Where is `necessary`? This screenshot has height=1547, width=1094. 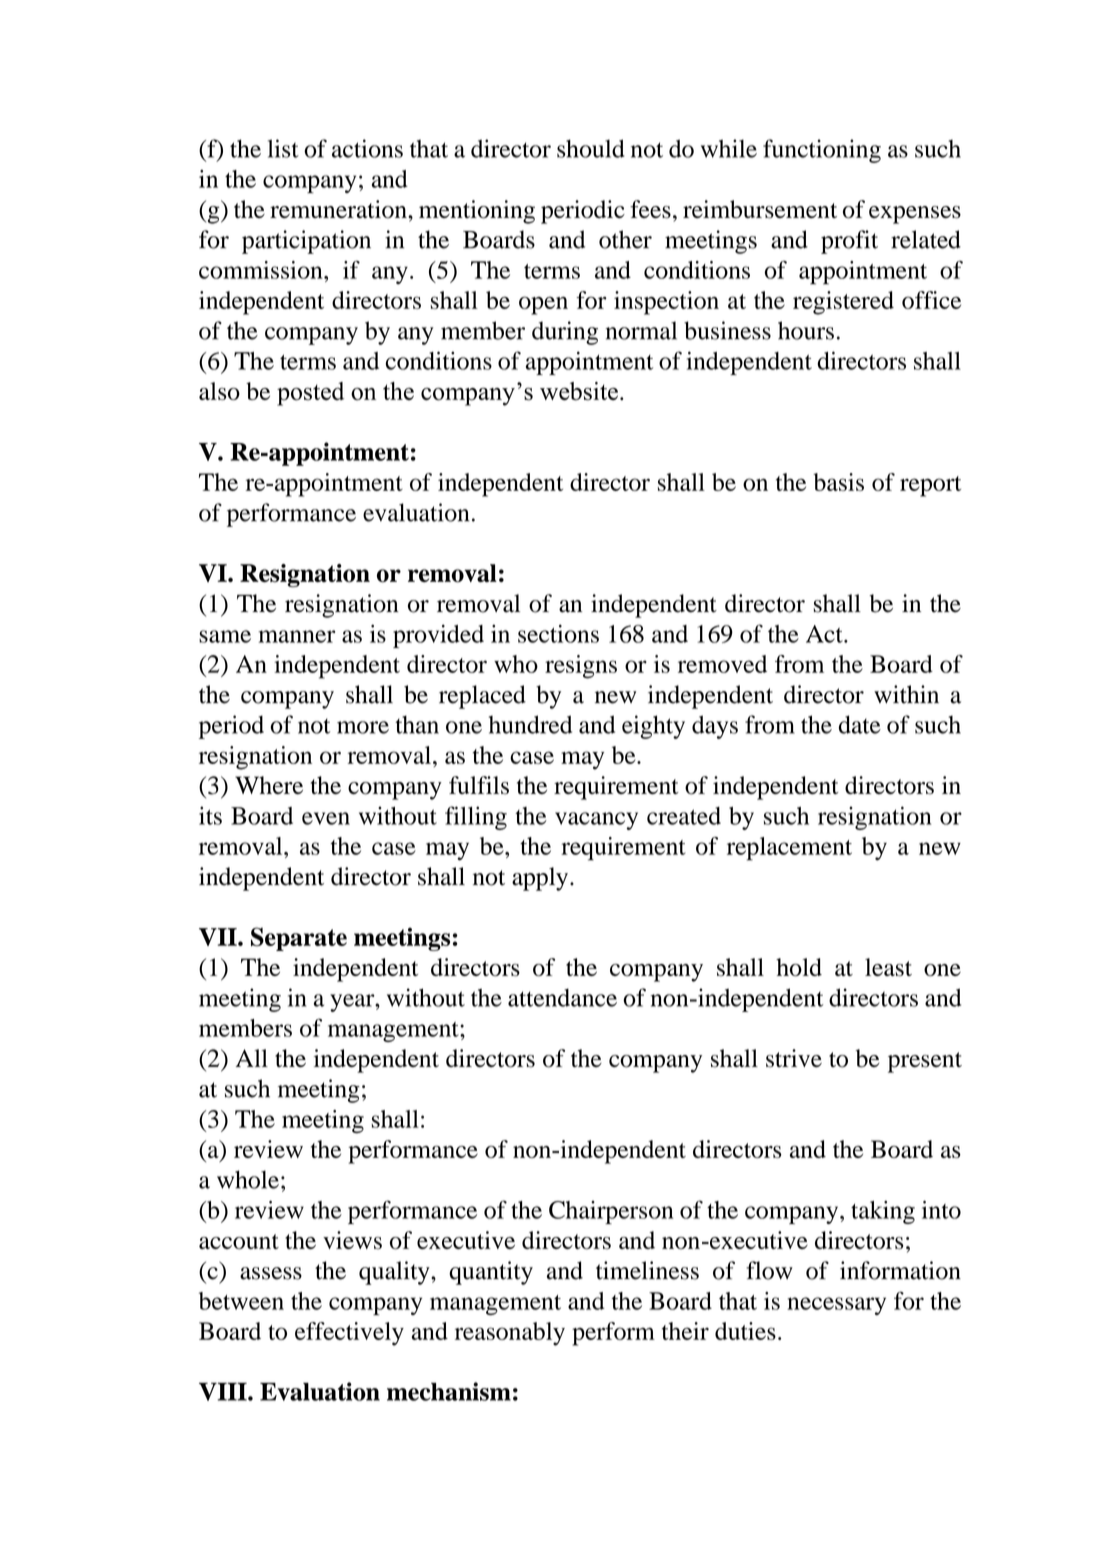 necessary is located at coordinates (836, 1306).
